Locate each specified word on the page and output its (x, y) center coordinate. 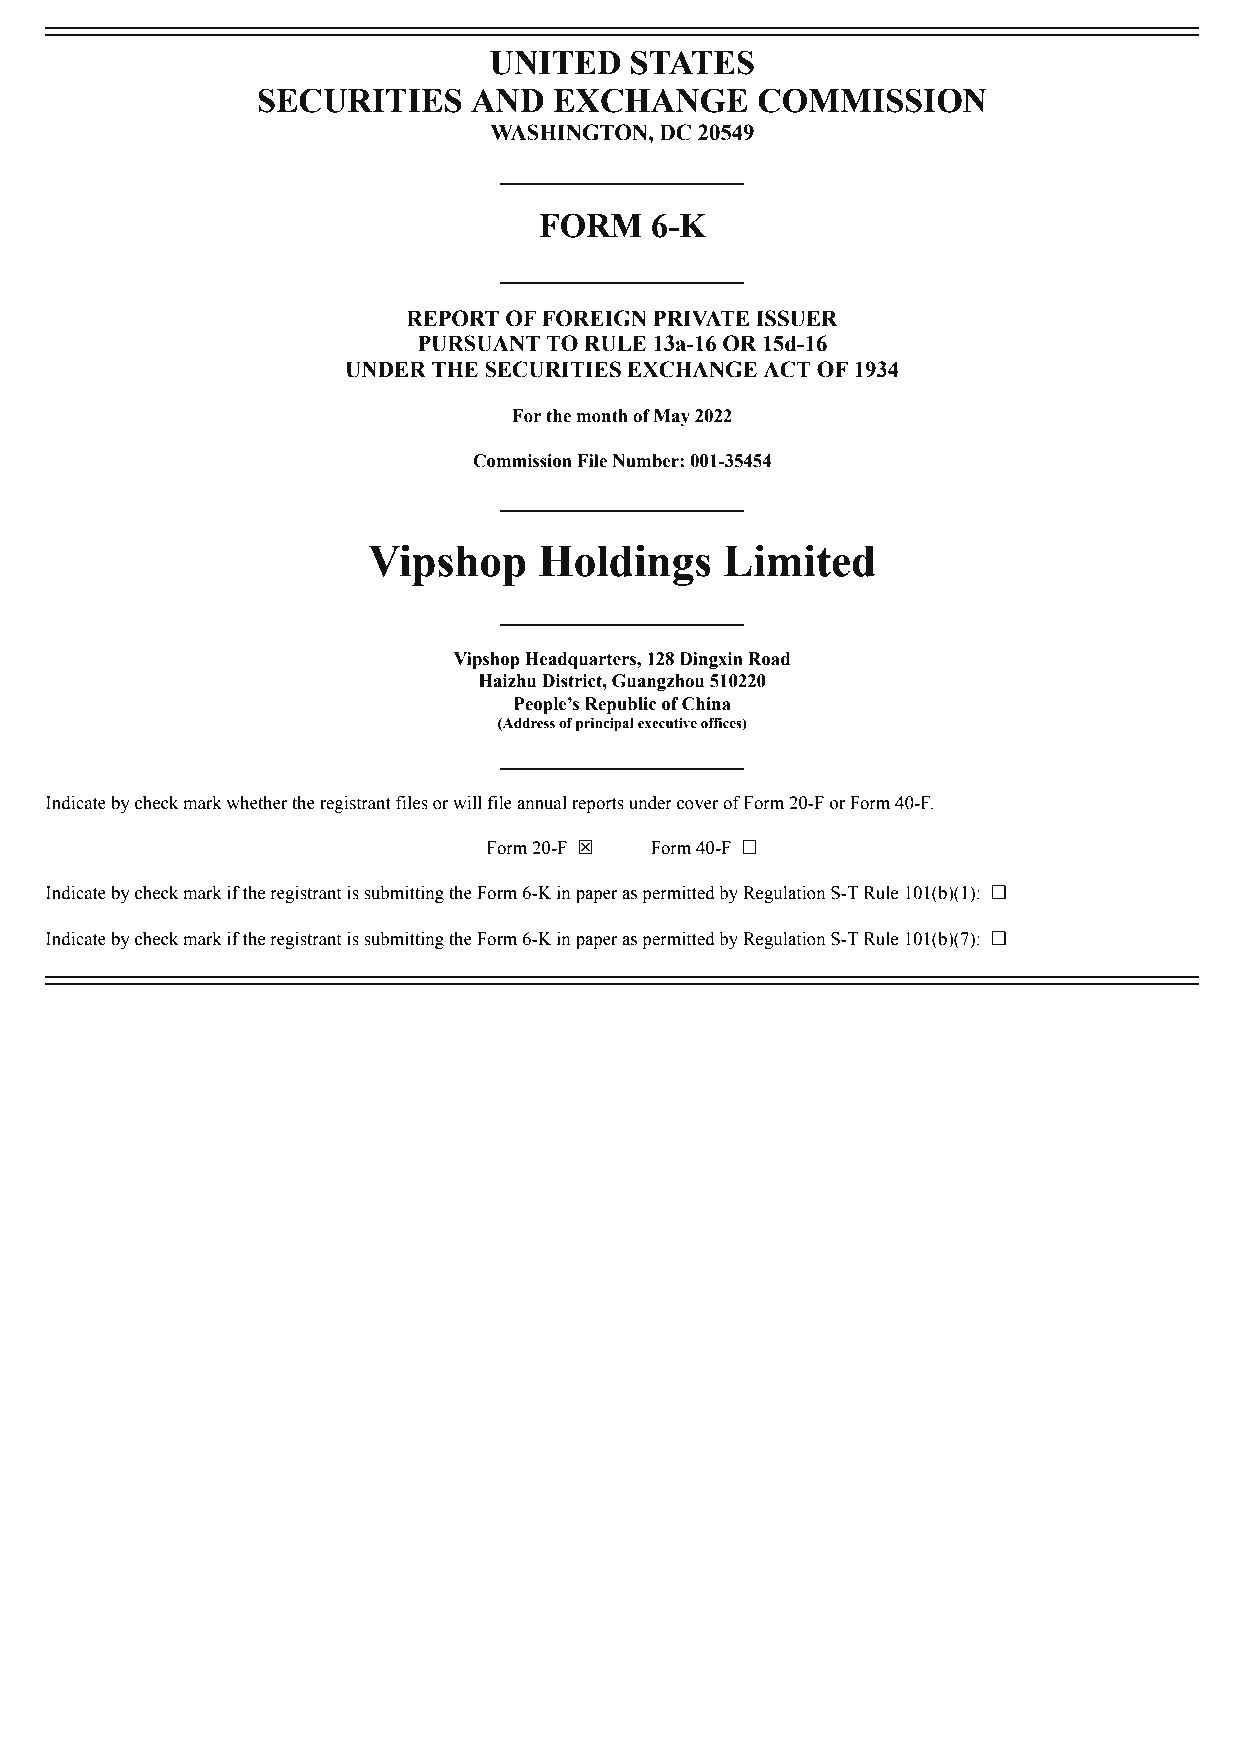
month (602, 416)
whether (257, 803)
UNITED (555, 63)
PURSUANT (479, 343)
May (672, 417)
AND (507, 101)
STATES (692, 62)
